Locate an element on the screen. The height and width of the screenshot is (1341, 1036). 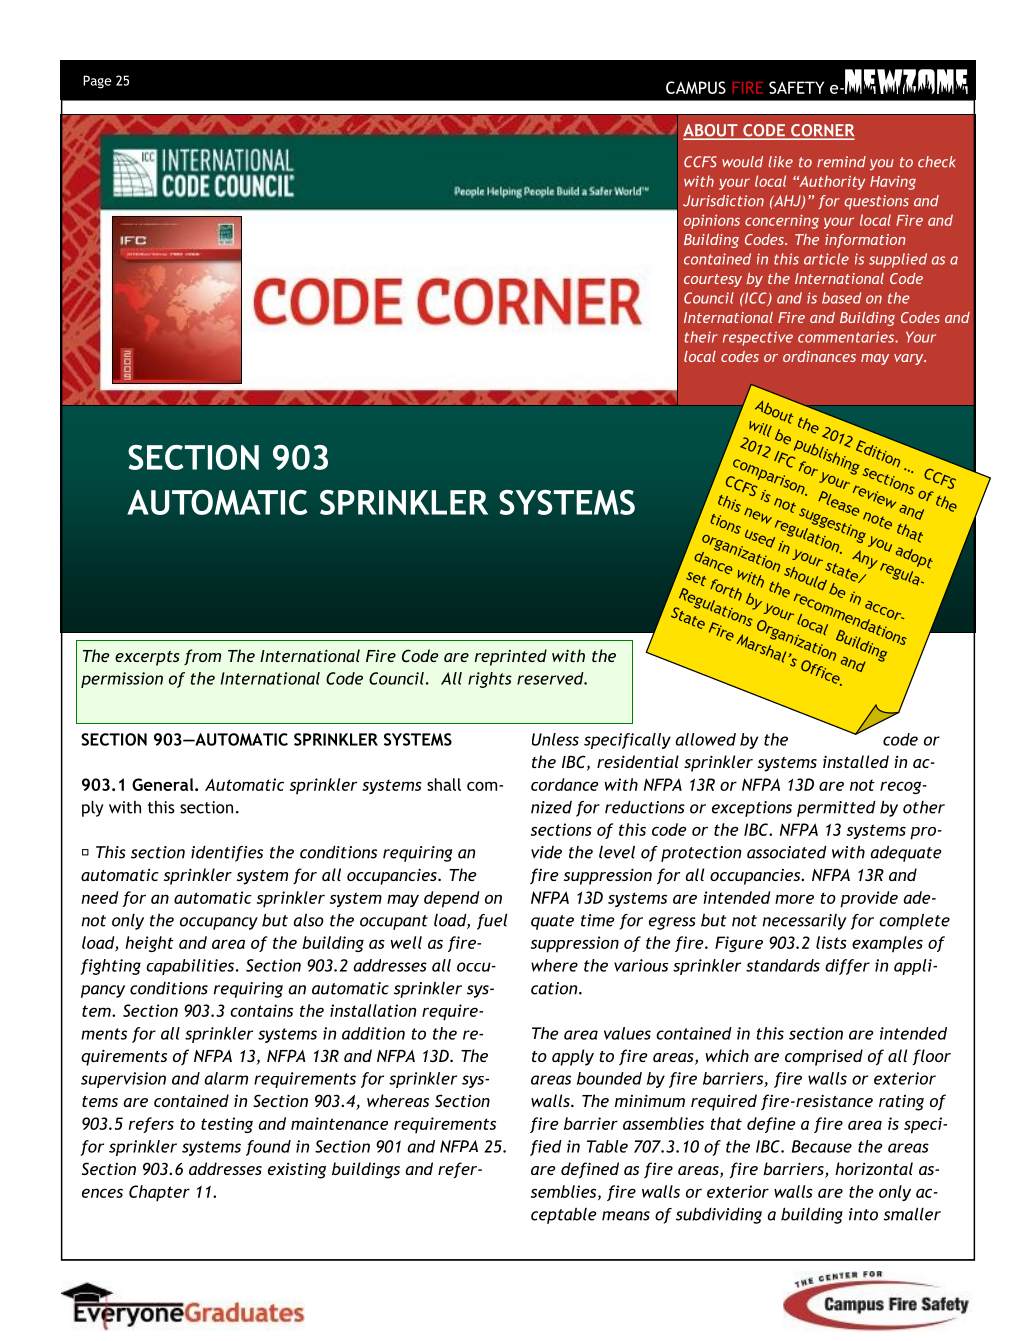
CAMPUS is located at coordinates (696, 87).
